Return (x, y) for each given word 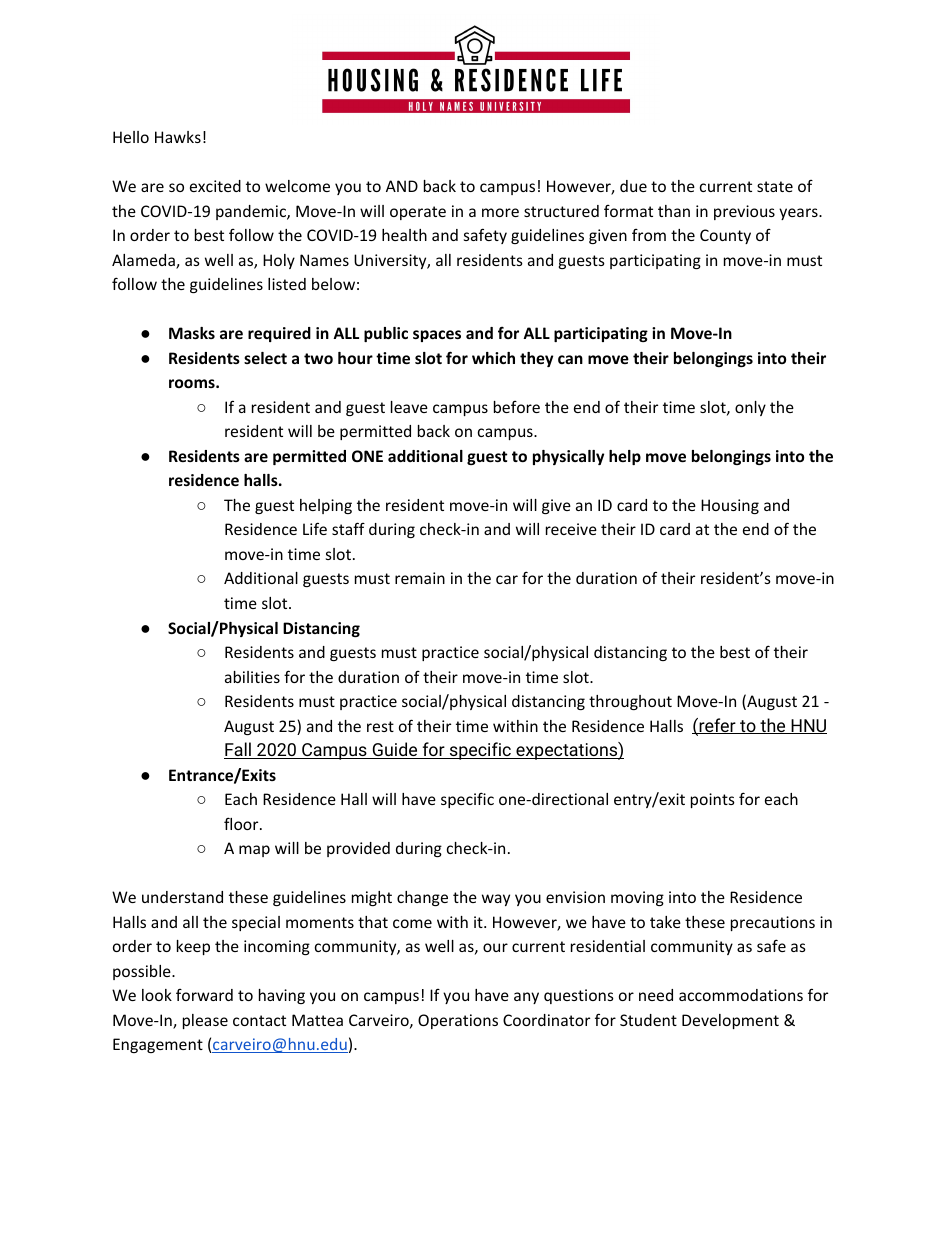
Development (730, 1021)
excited (215, 186)
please (205, 1021)
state (775, 186)
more (500, 212)
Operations (458, 1021)
